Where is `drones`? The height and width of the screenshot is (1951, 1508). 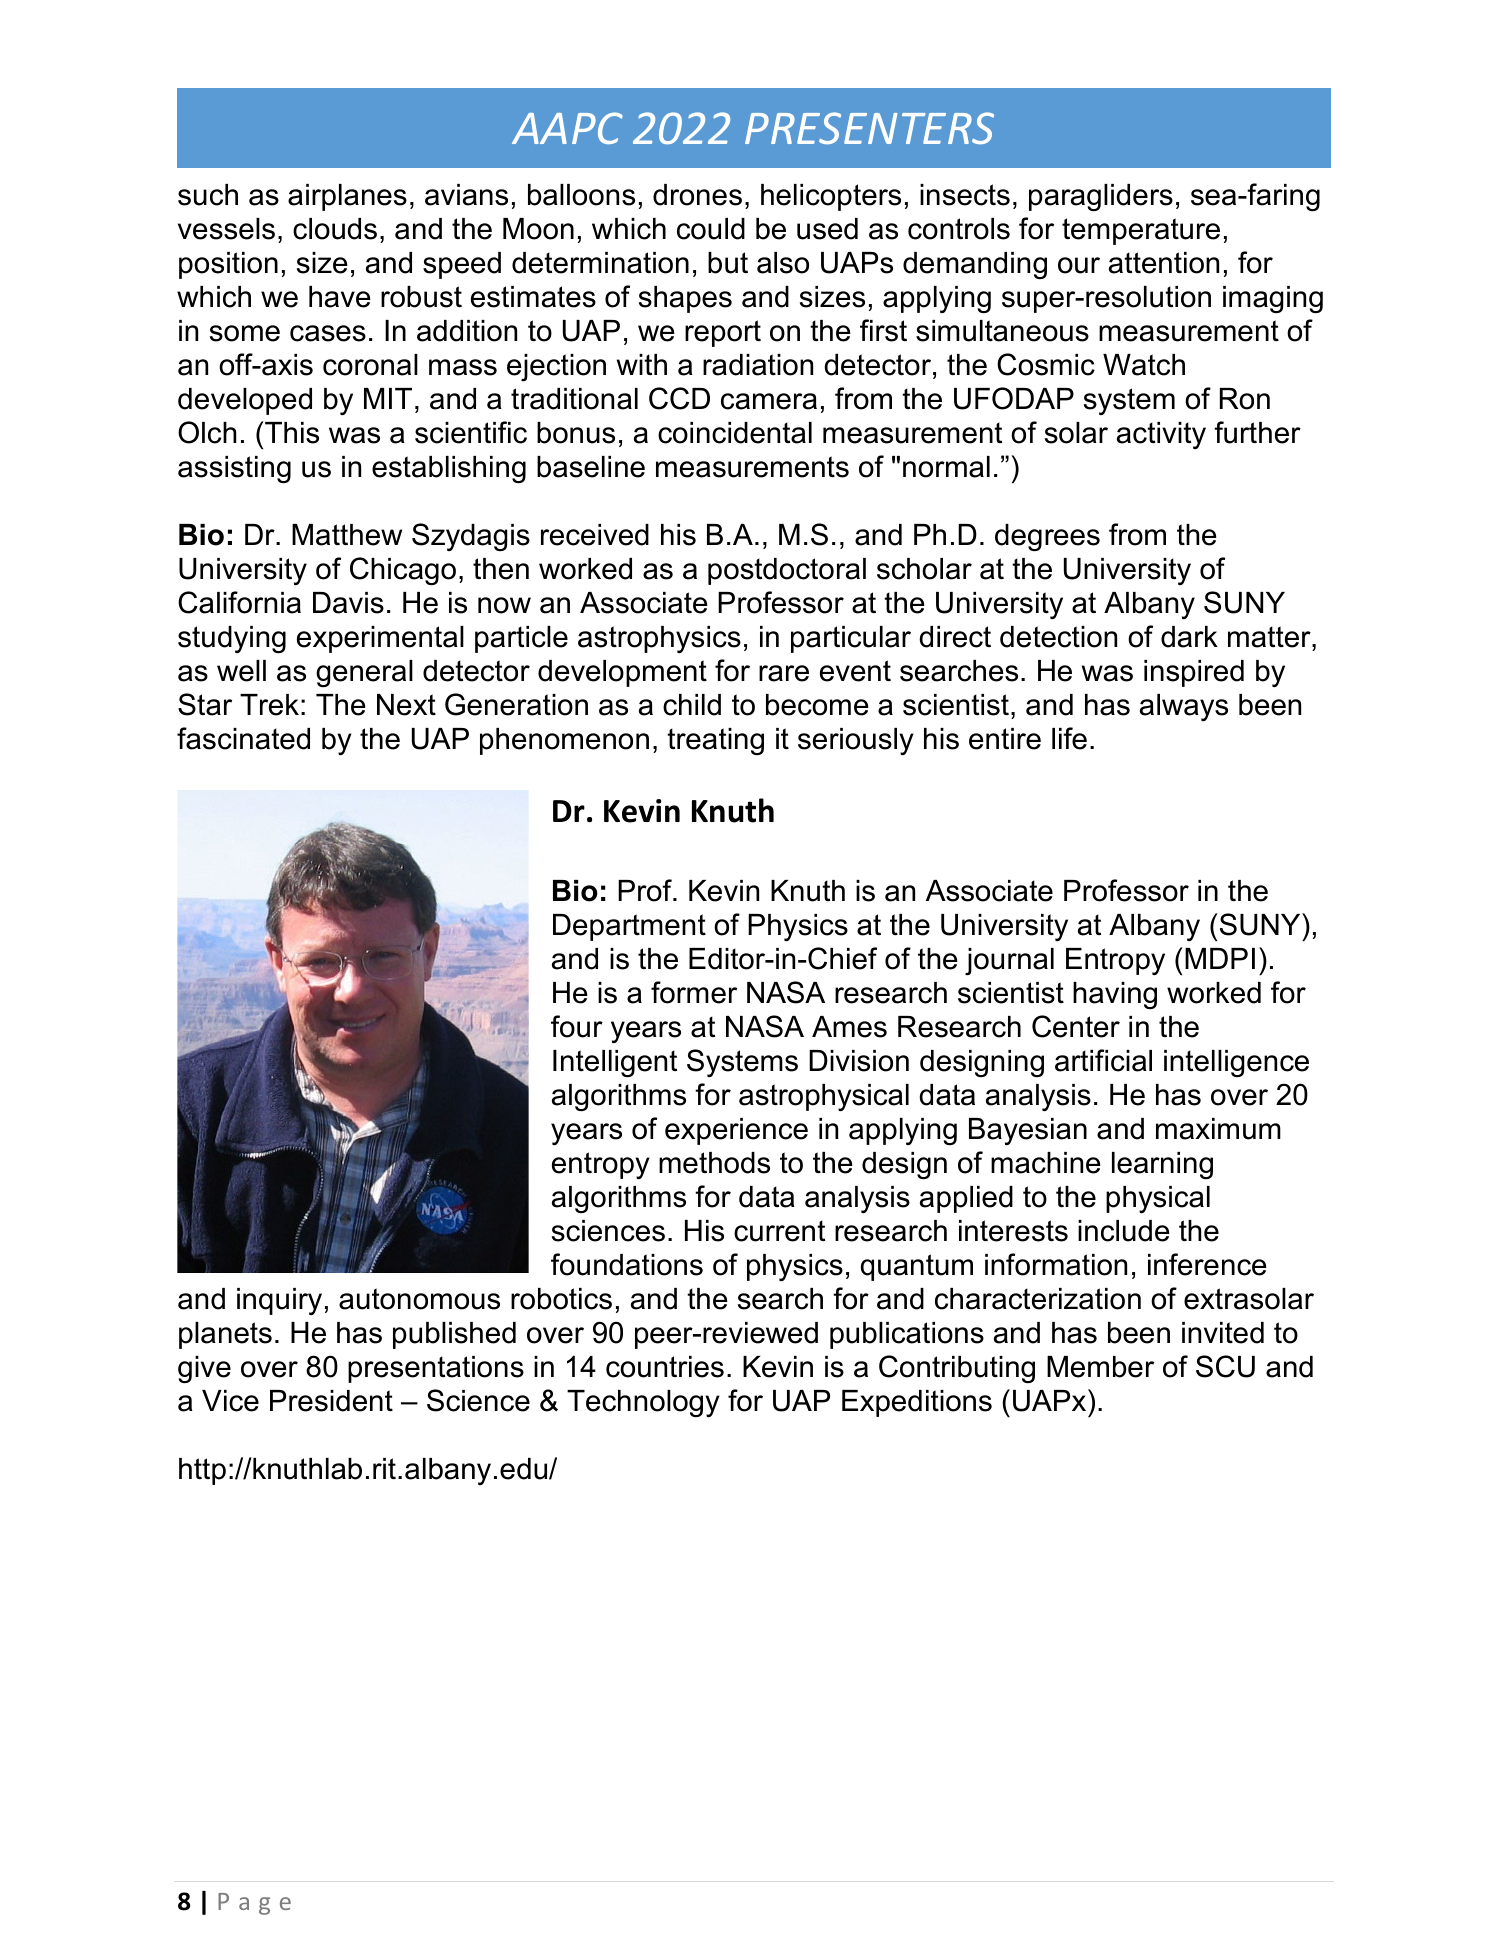 drones is located at coordinates (697, 195).
